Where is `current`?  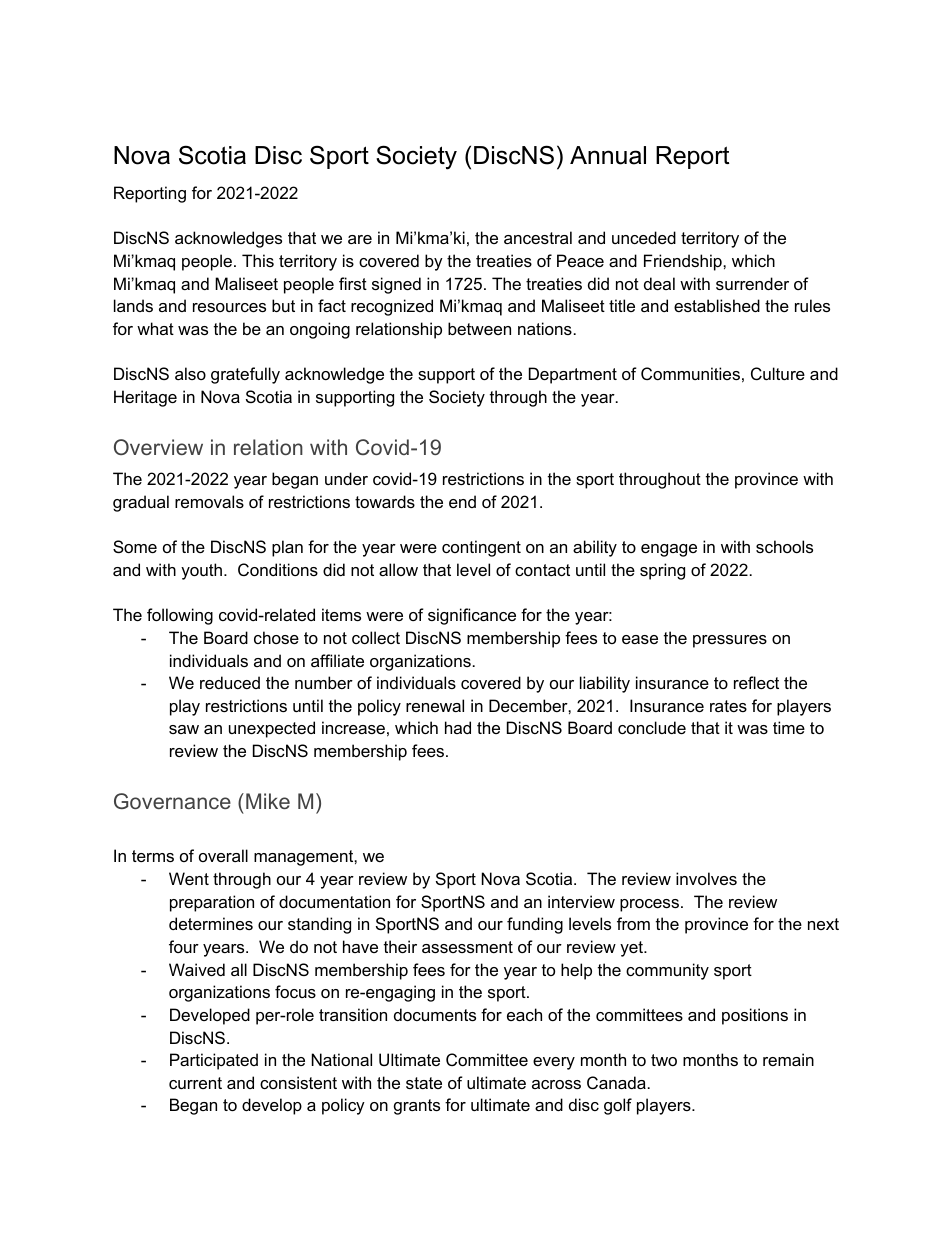
current is located at coordinates (195, 1083).
